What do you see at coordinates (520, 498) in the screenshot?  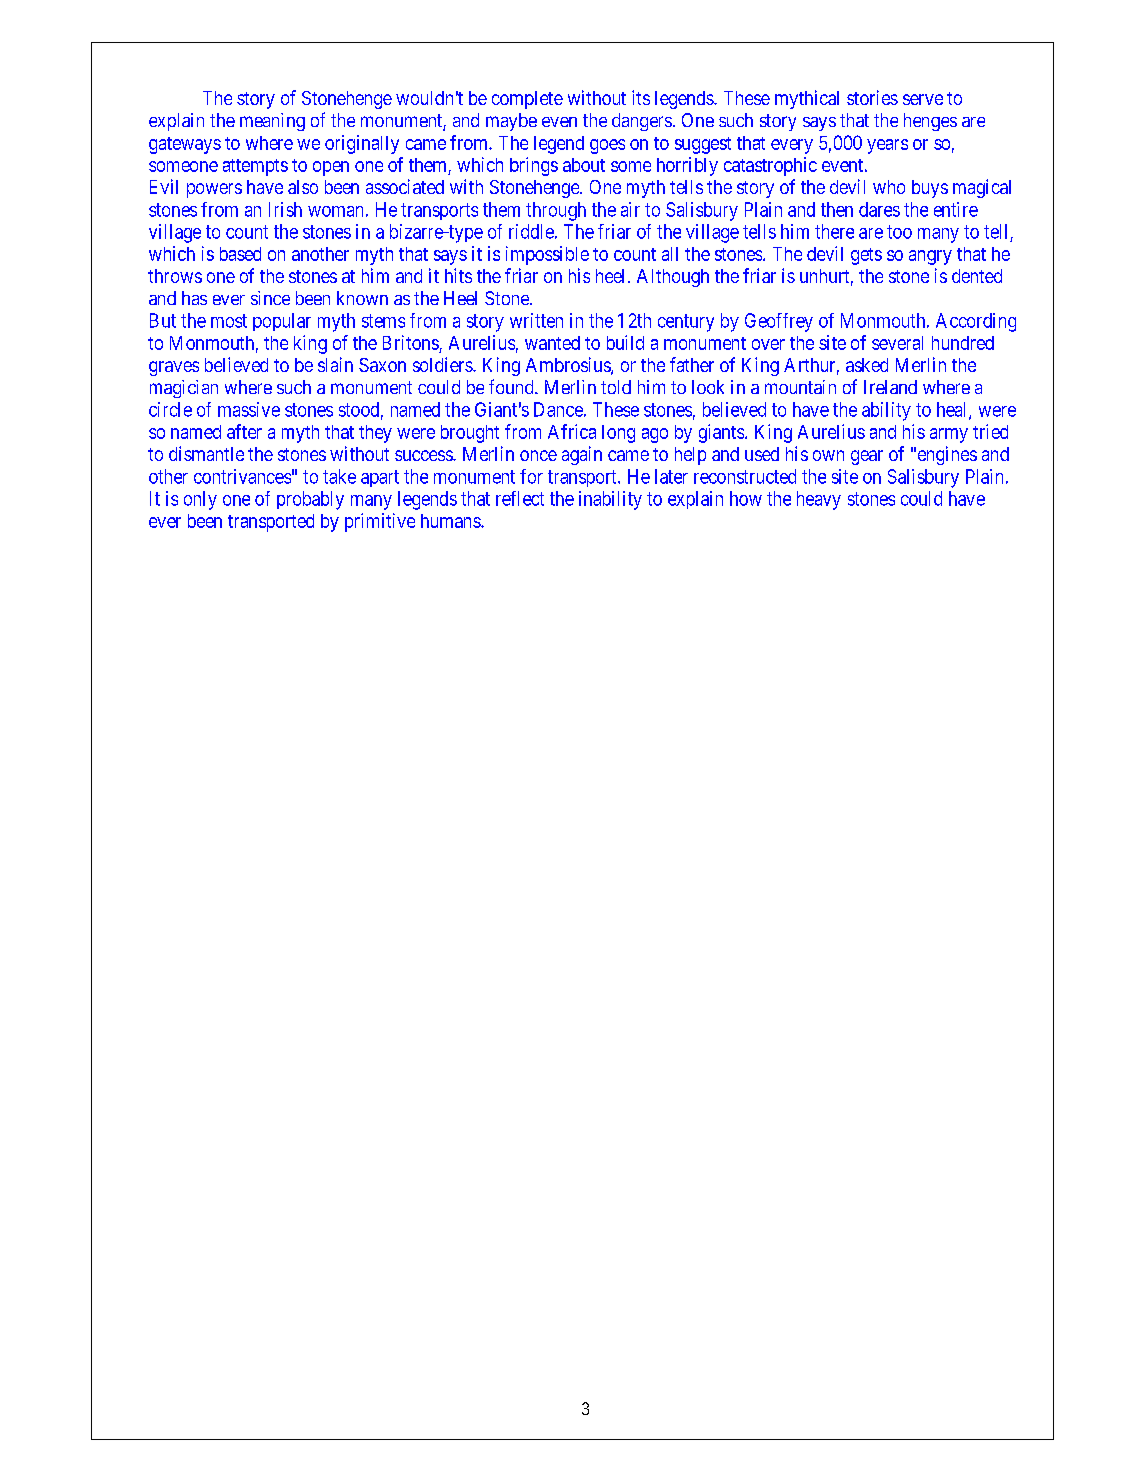 I see `reflect` at bounding box center [520, 498].
